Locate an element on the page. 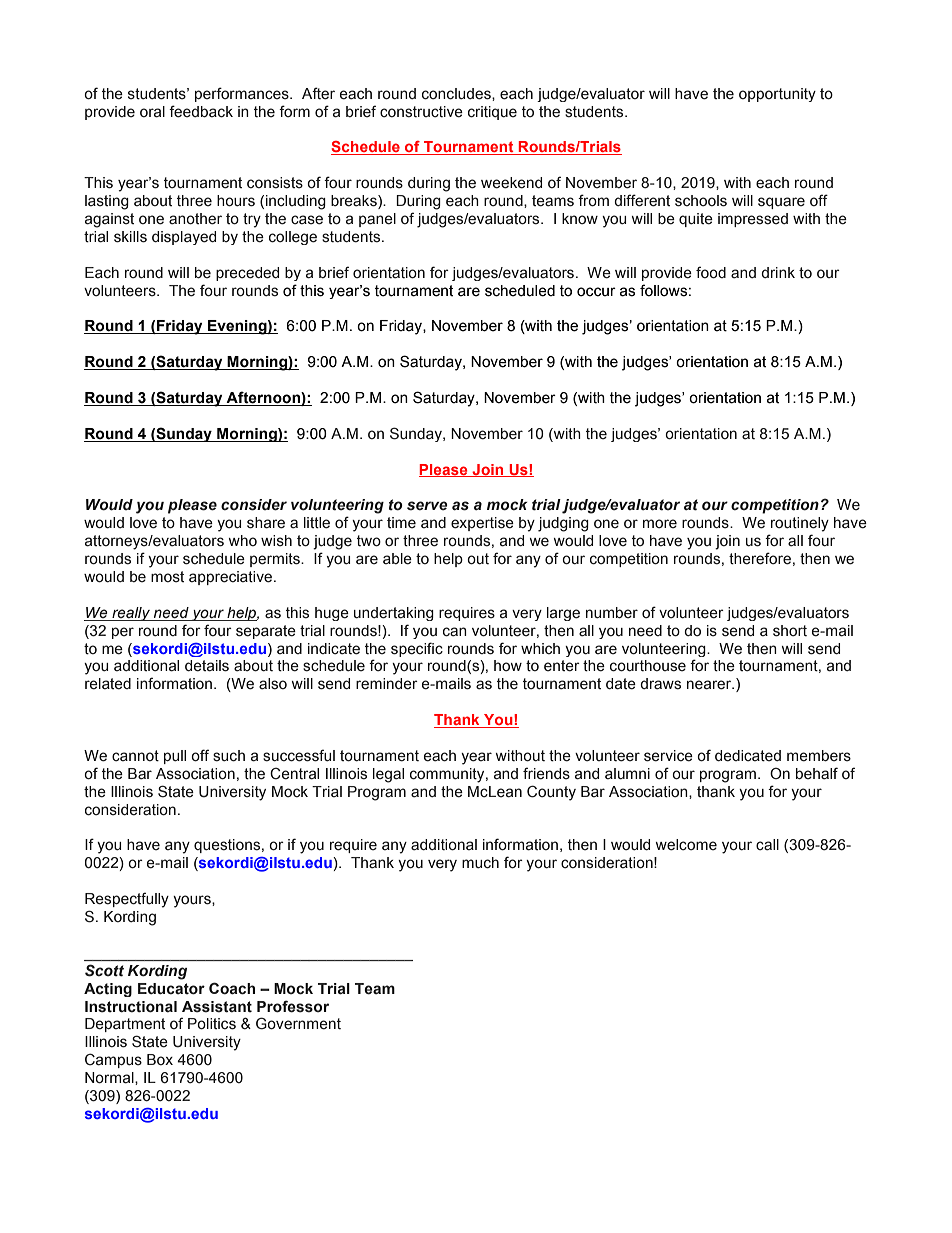  dedicated is located at coordinates (748, 756).
